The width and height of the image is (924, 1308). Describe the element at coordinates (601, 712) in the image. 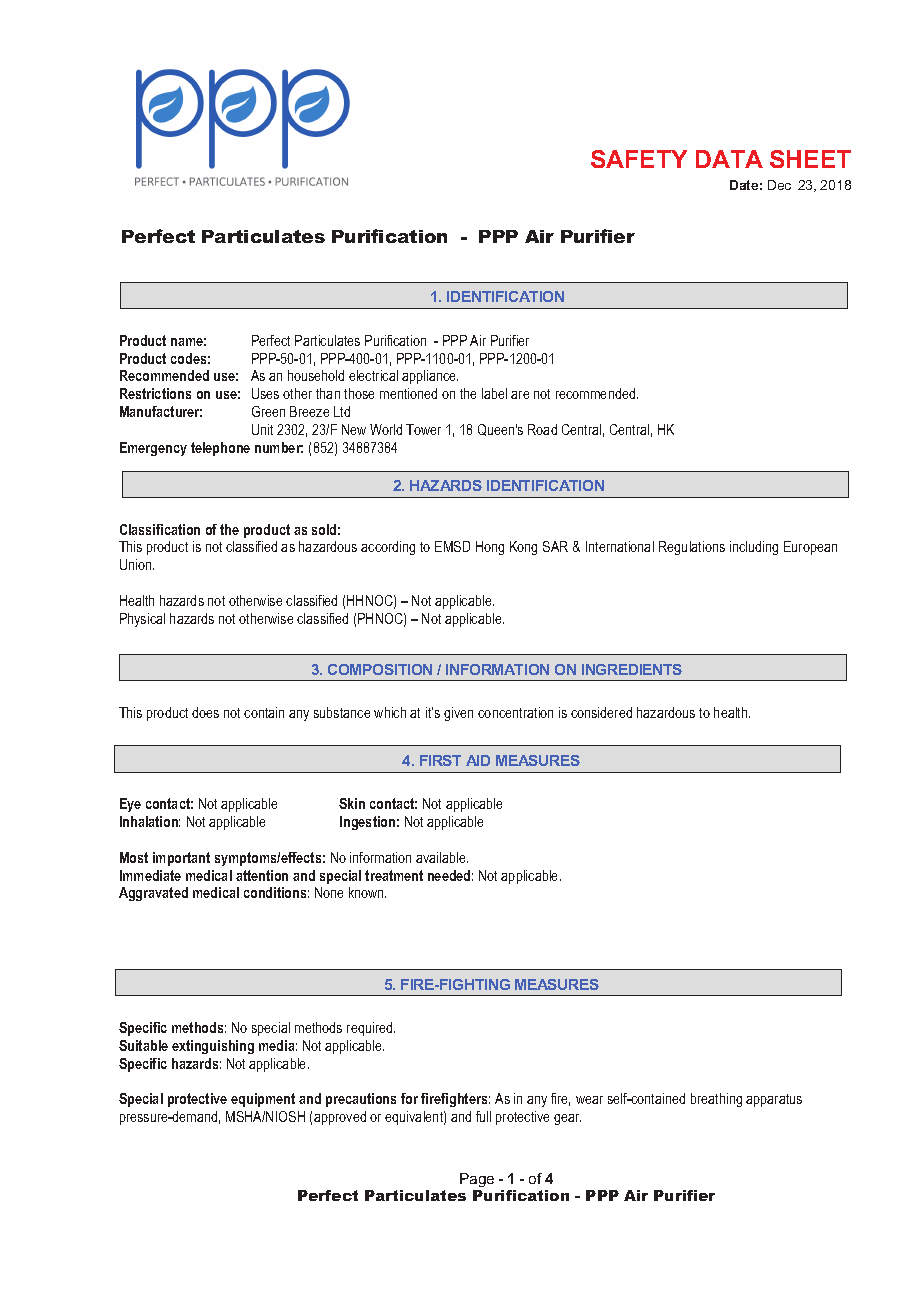

I see `considered` at that location.
